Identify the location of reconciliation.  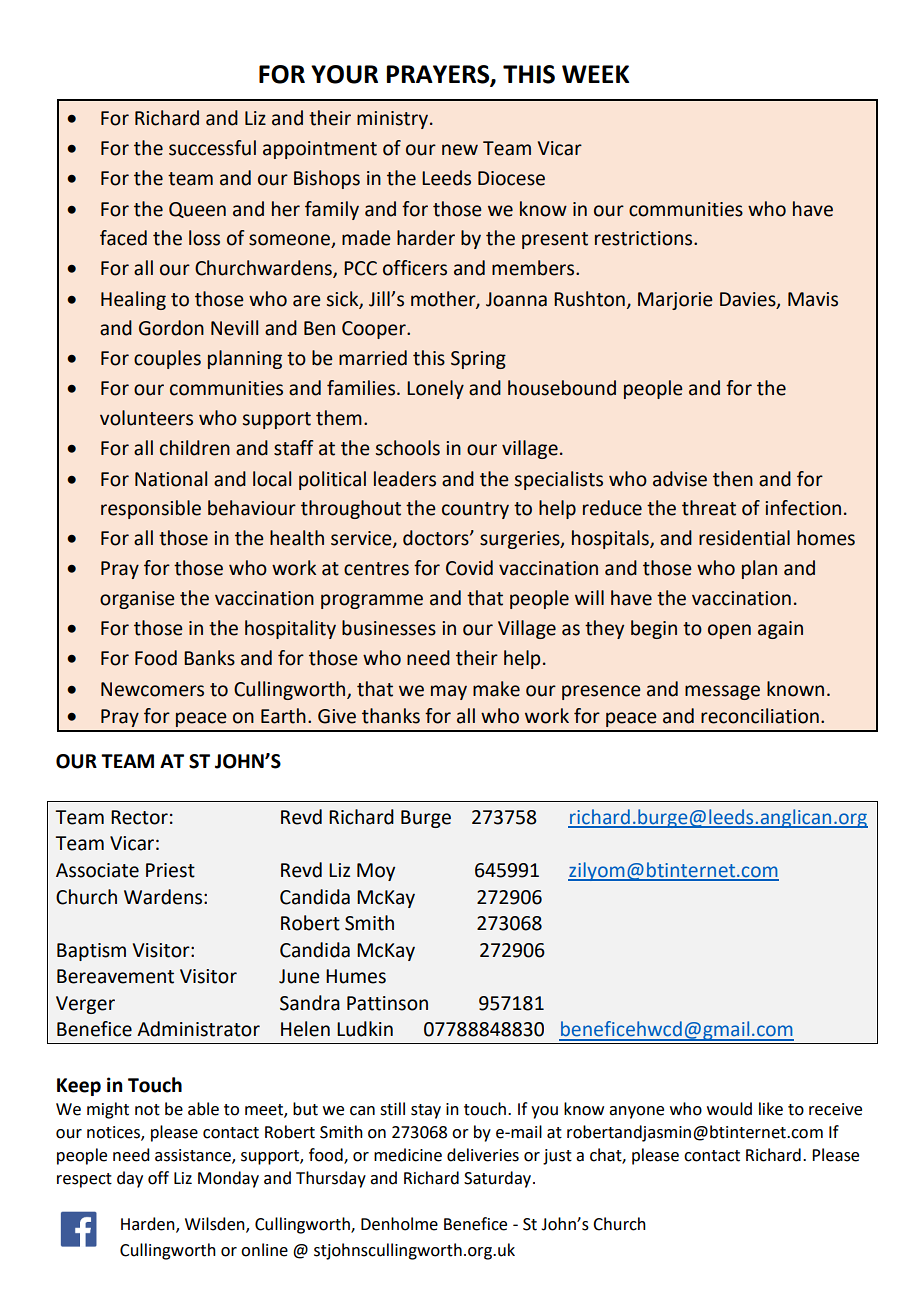
(760, 716).
